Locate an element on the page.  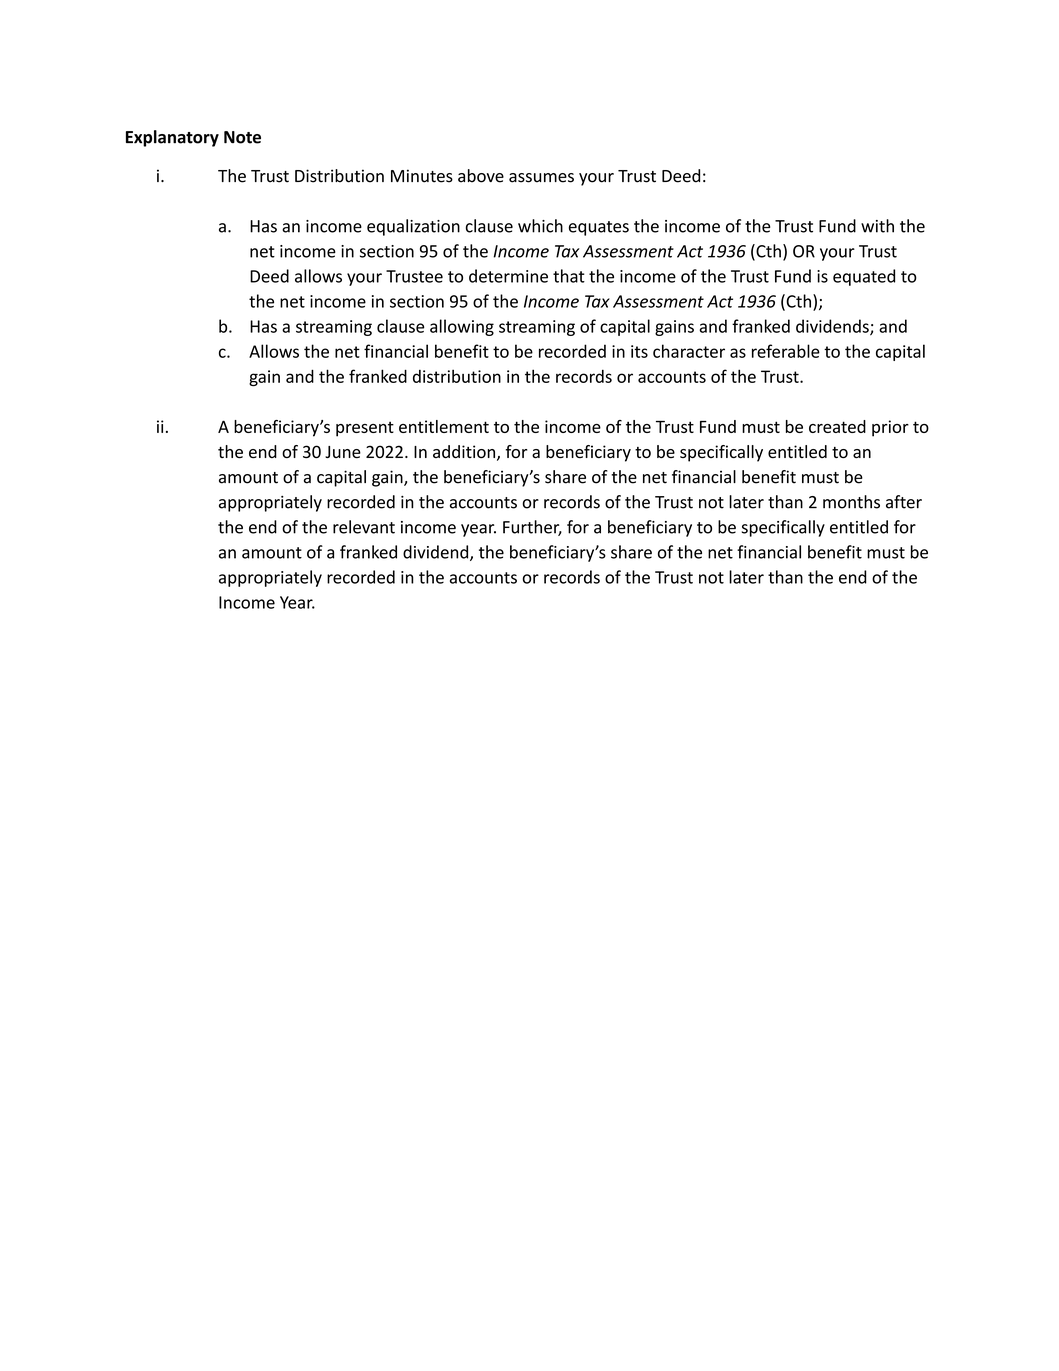
its is located at coordinates (639, 351).
